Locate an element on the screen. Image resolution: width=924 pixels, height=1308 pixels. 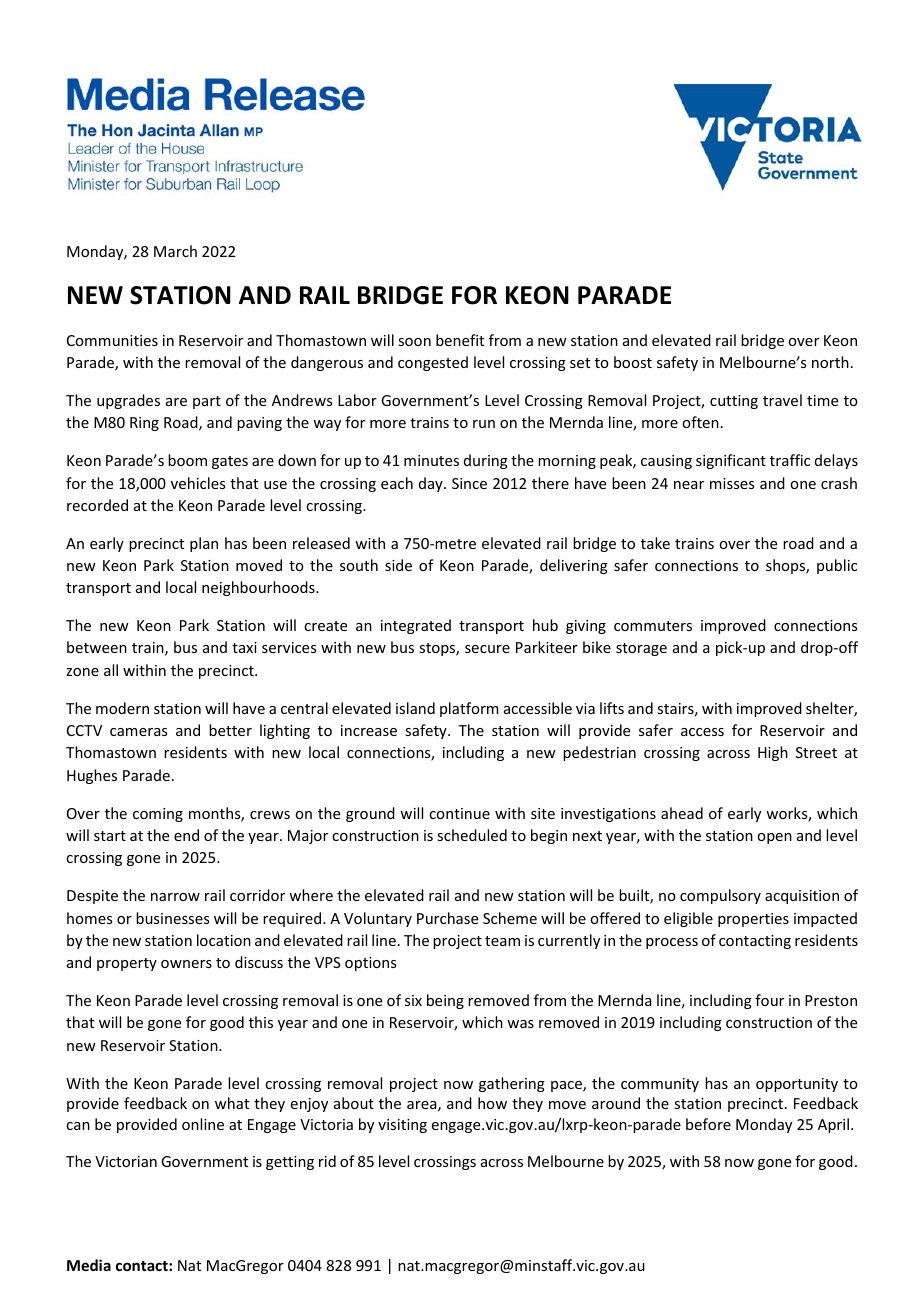
misses is located at coordinates (732, 483).
